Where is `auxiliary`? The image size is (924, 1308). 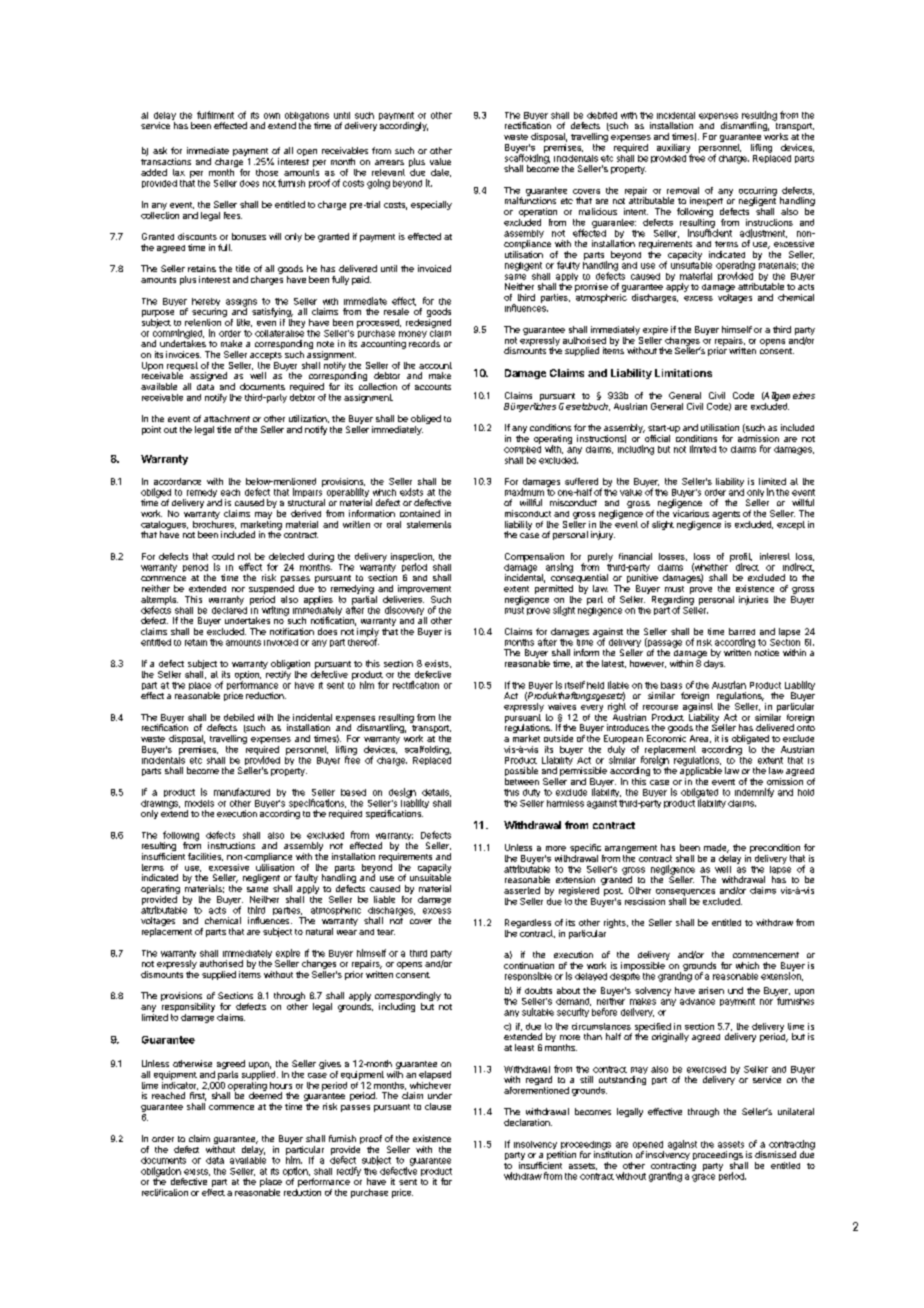
auxiliary is located at coordinates (674, 149).
